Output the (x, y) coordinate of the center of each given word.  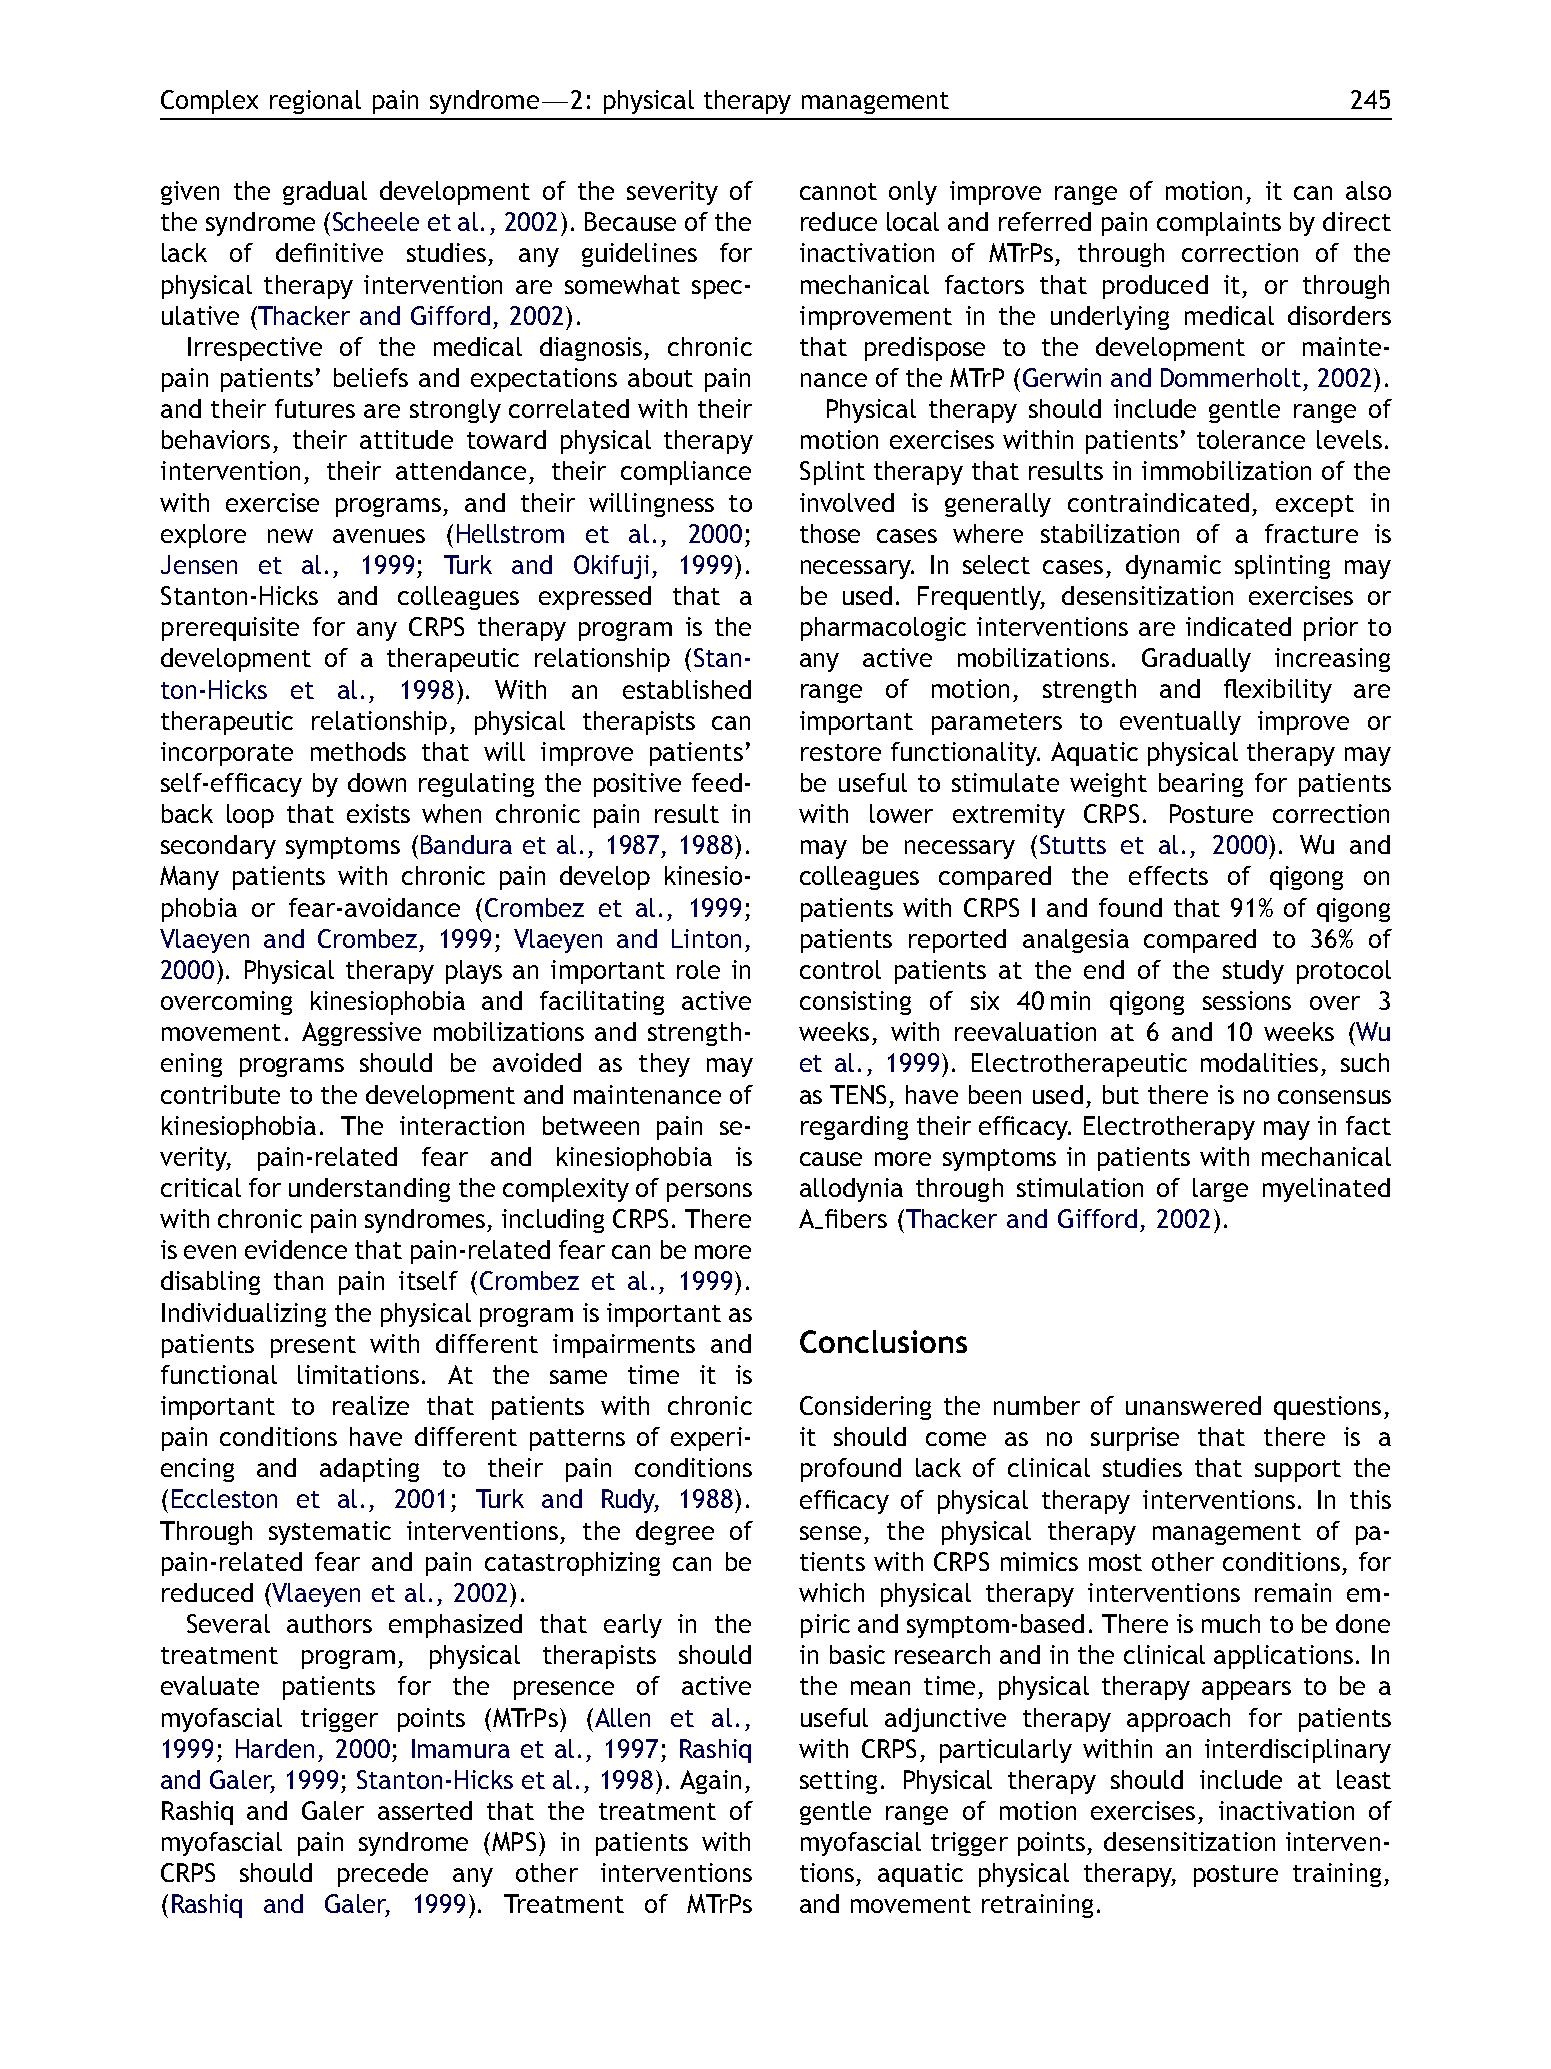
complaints (1219, 224)
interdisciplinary (1298, 1751)
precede (383, 1875)
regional (315, 102)
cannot (838, 191)
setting (838, 1782)
